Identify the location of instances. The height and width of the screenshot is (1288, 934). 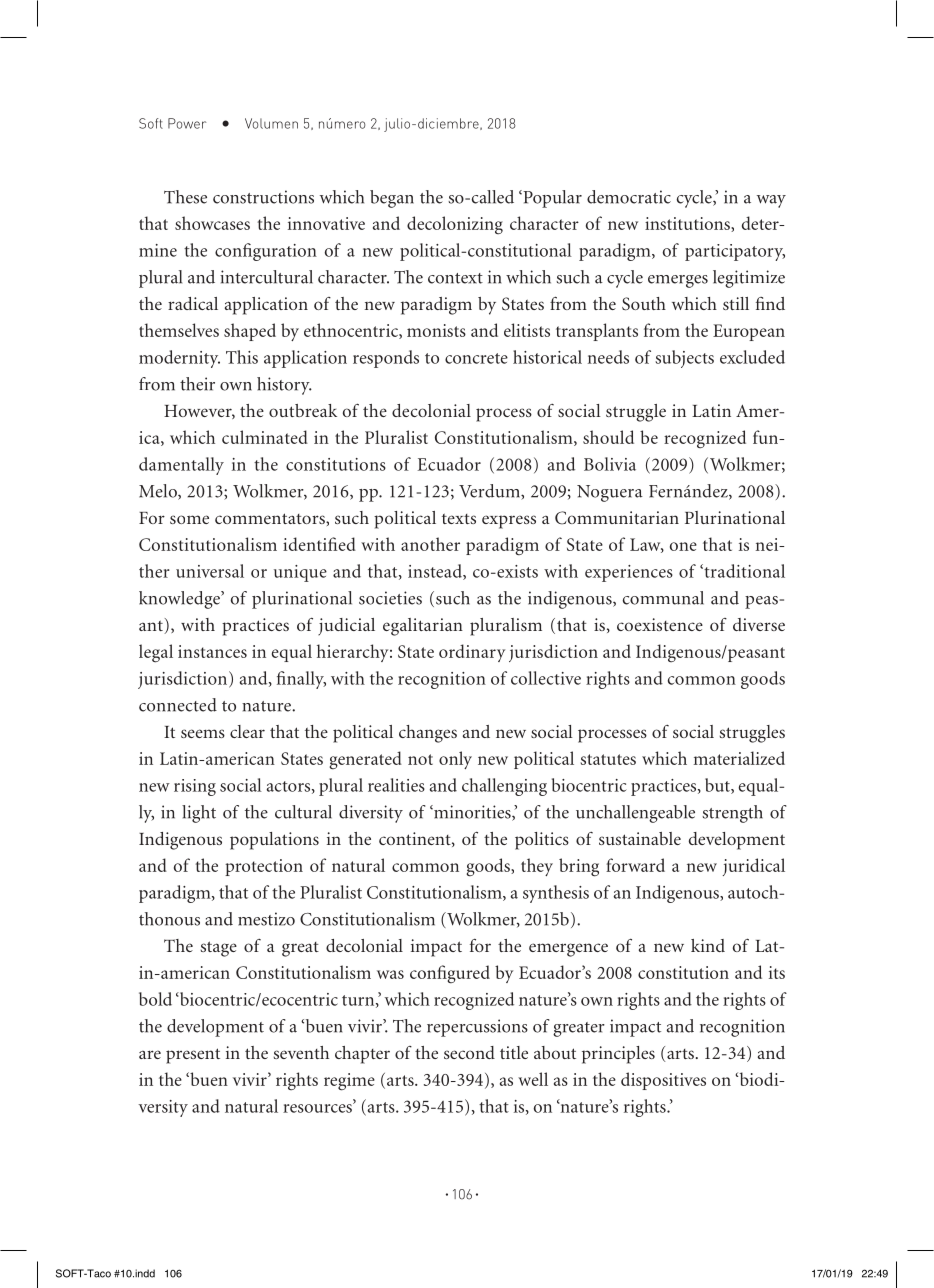
(212, 651).
